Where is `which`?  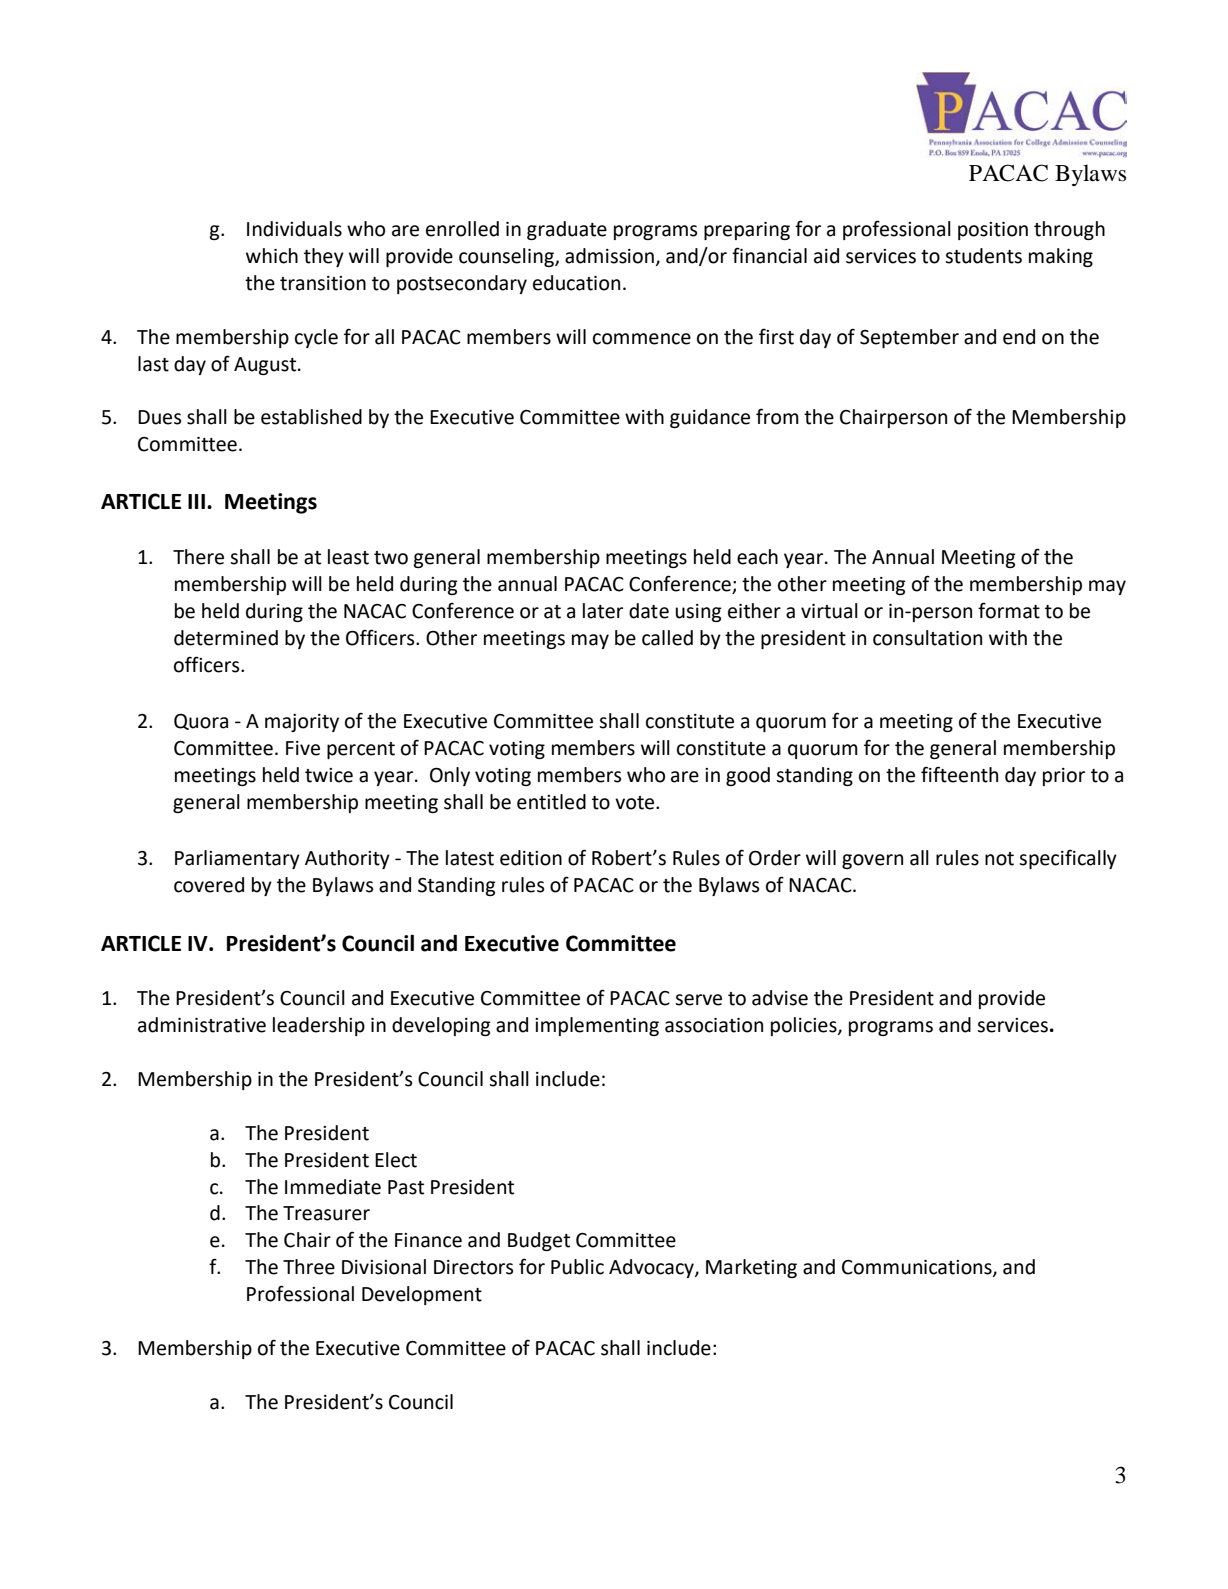
which is located at coordinates (272, 256).
